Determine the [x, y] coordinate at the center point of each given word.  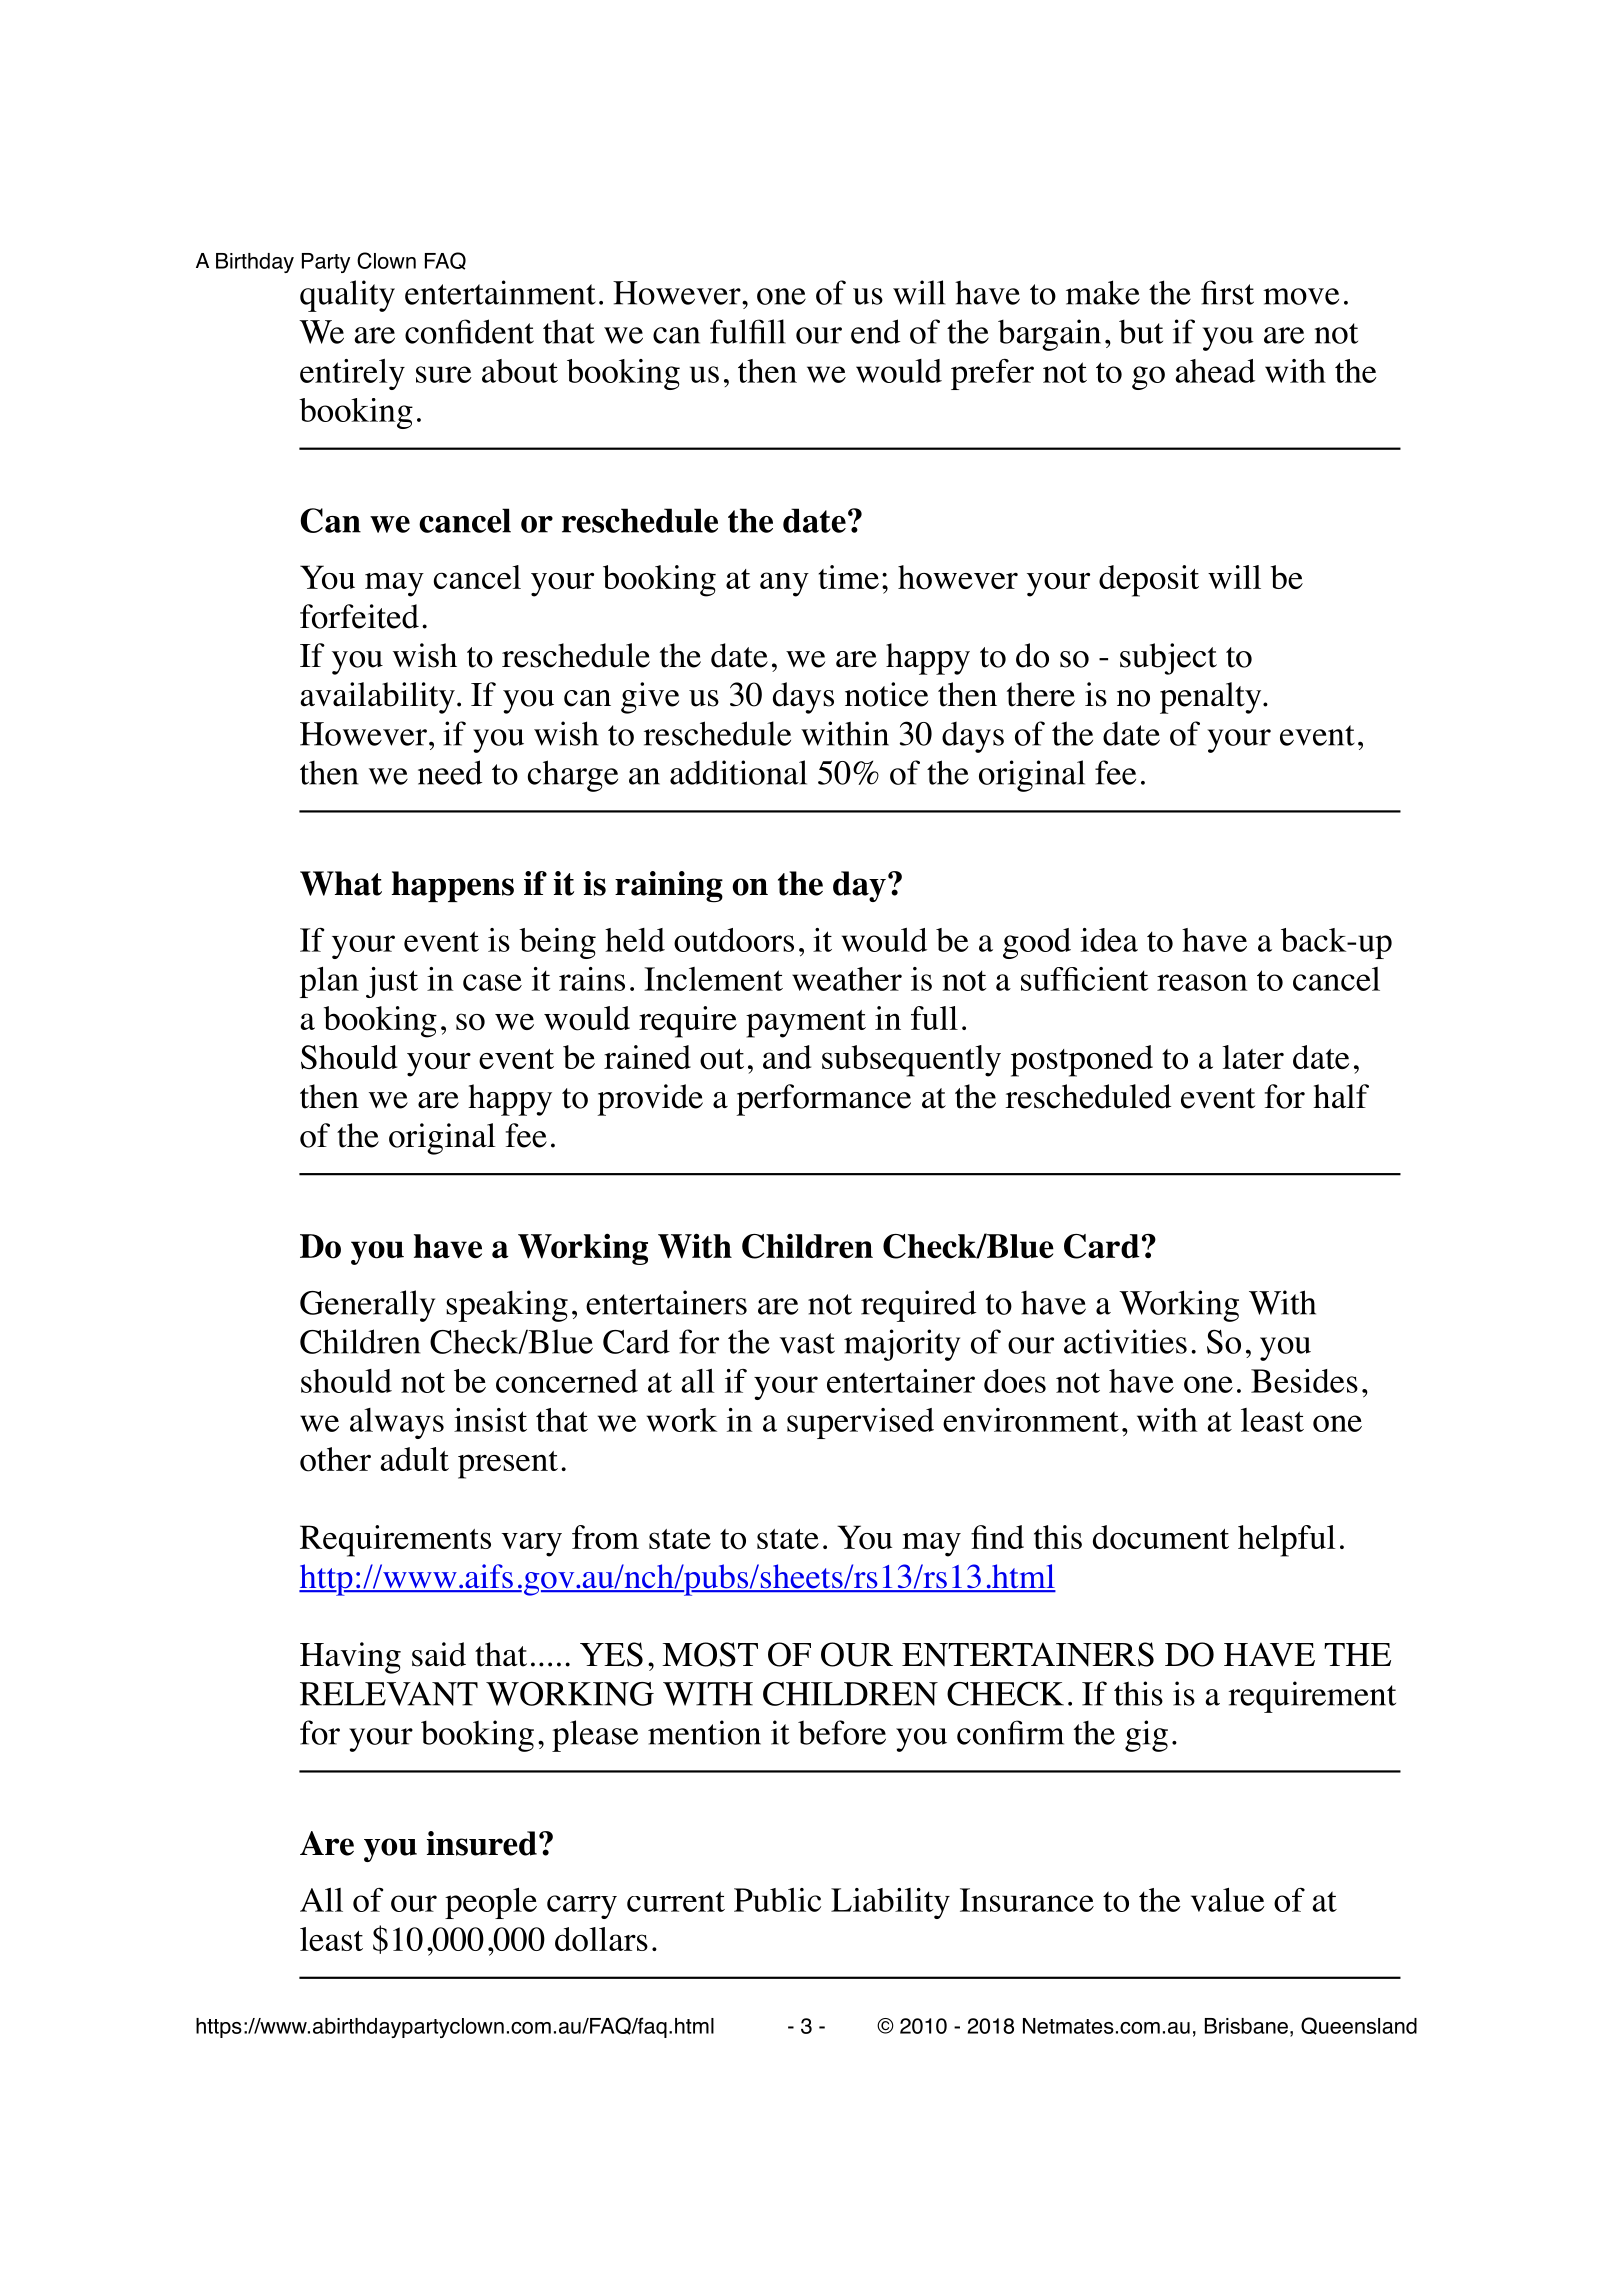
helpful [1287, 1541]
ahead [1215, 371]
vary [531, 1544]
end [875, 331]
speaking [507, 1306]
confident [469, 331]
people [491, 1903]
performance [823, 1100]
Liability [890, 1903]
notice [886, 694]
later [1253, 1057]
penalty [1212, 698]
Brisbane [1246, 2026]
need [450, 772]
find [997, 1537]
